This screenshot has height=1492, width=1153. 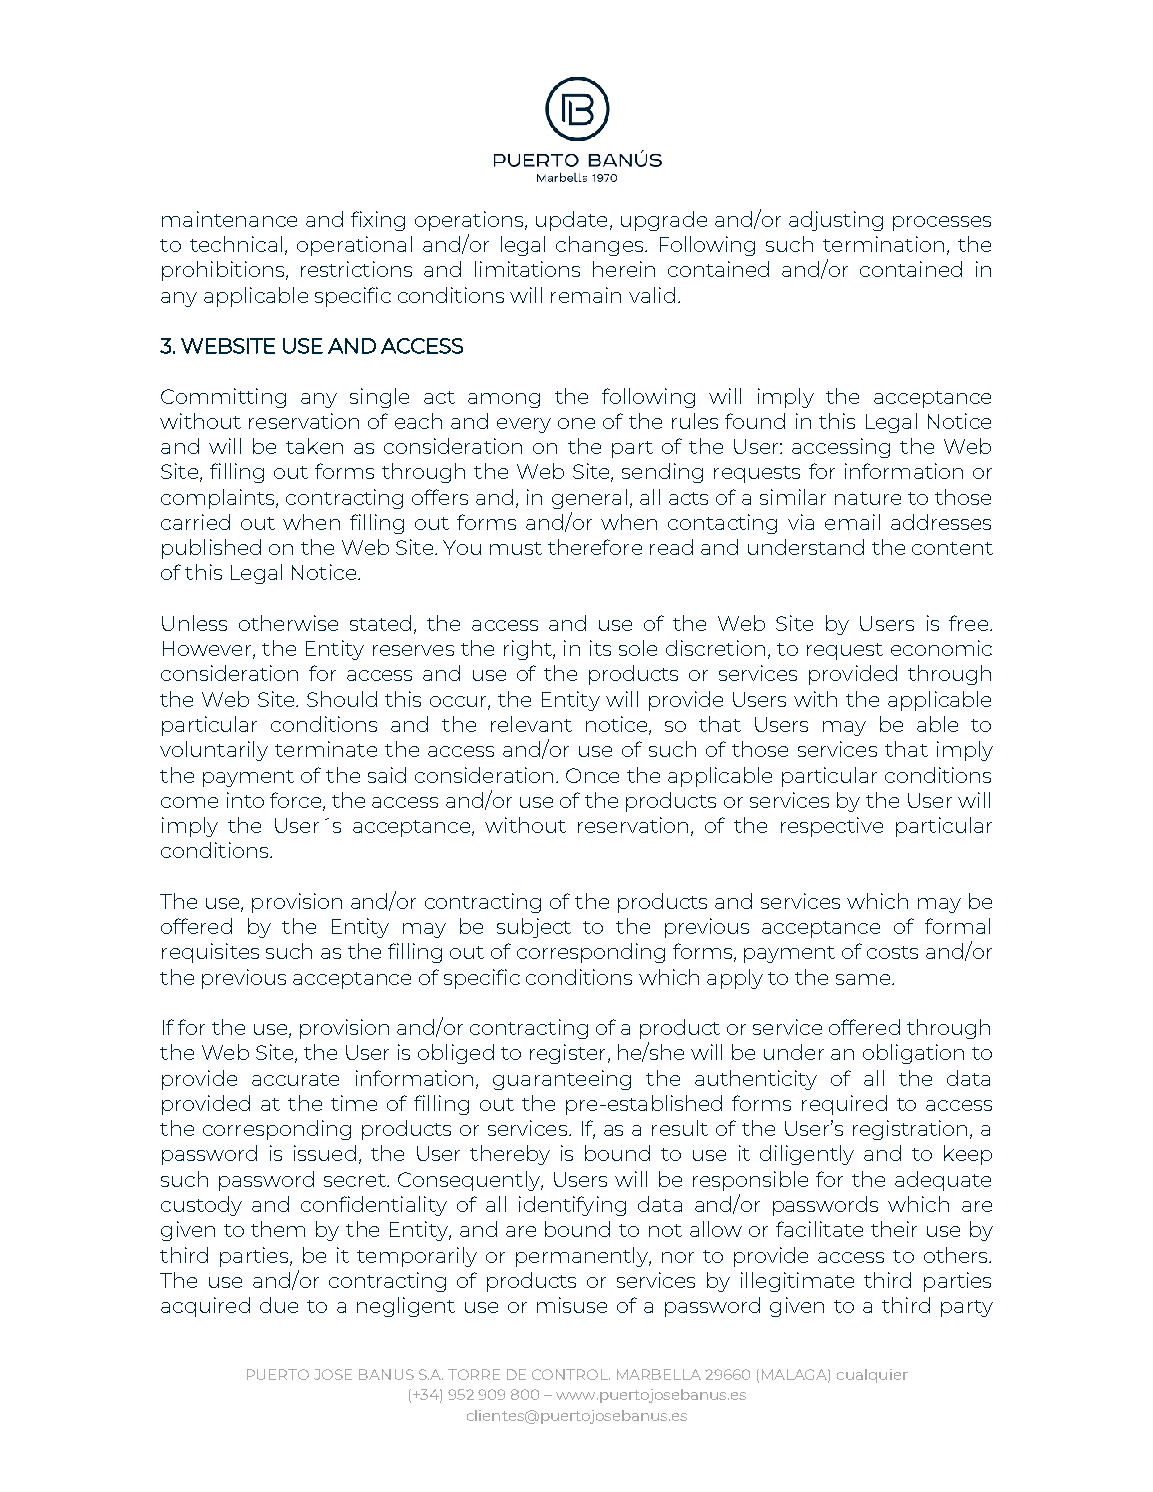 What do you see at coordinates (883, 244) in the screenshot?
I see `termination` at bounding box center [883, 244].
